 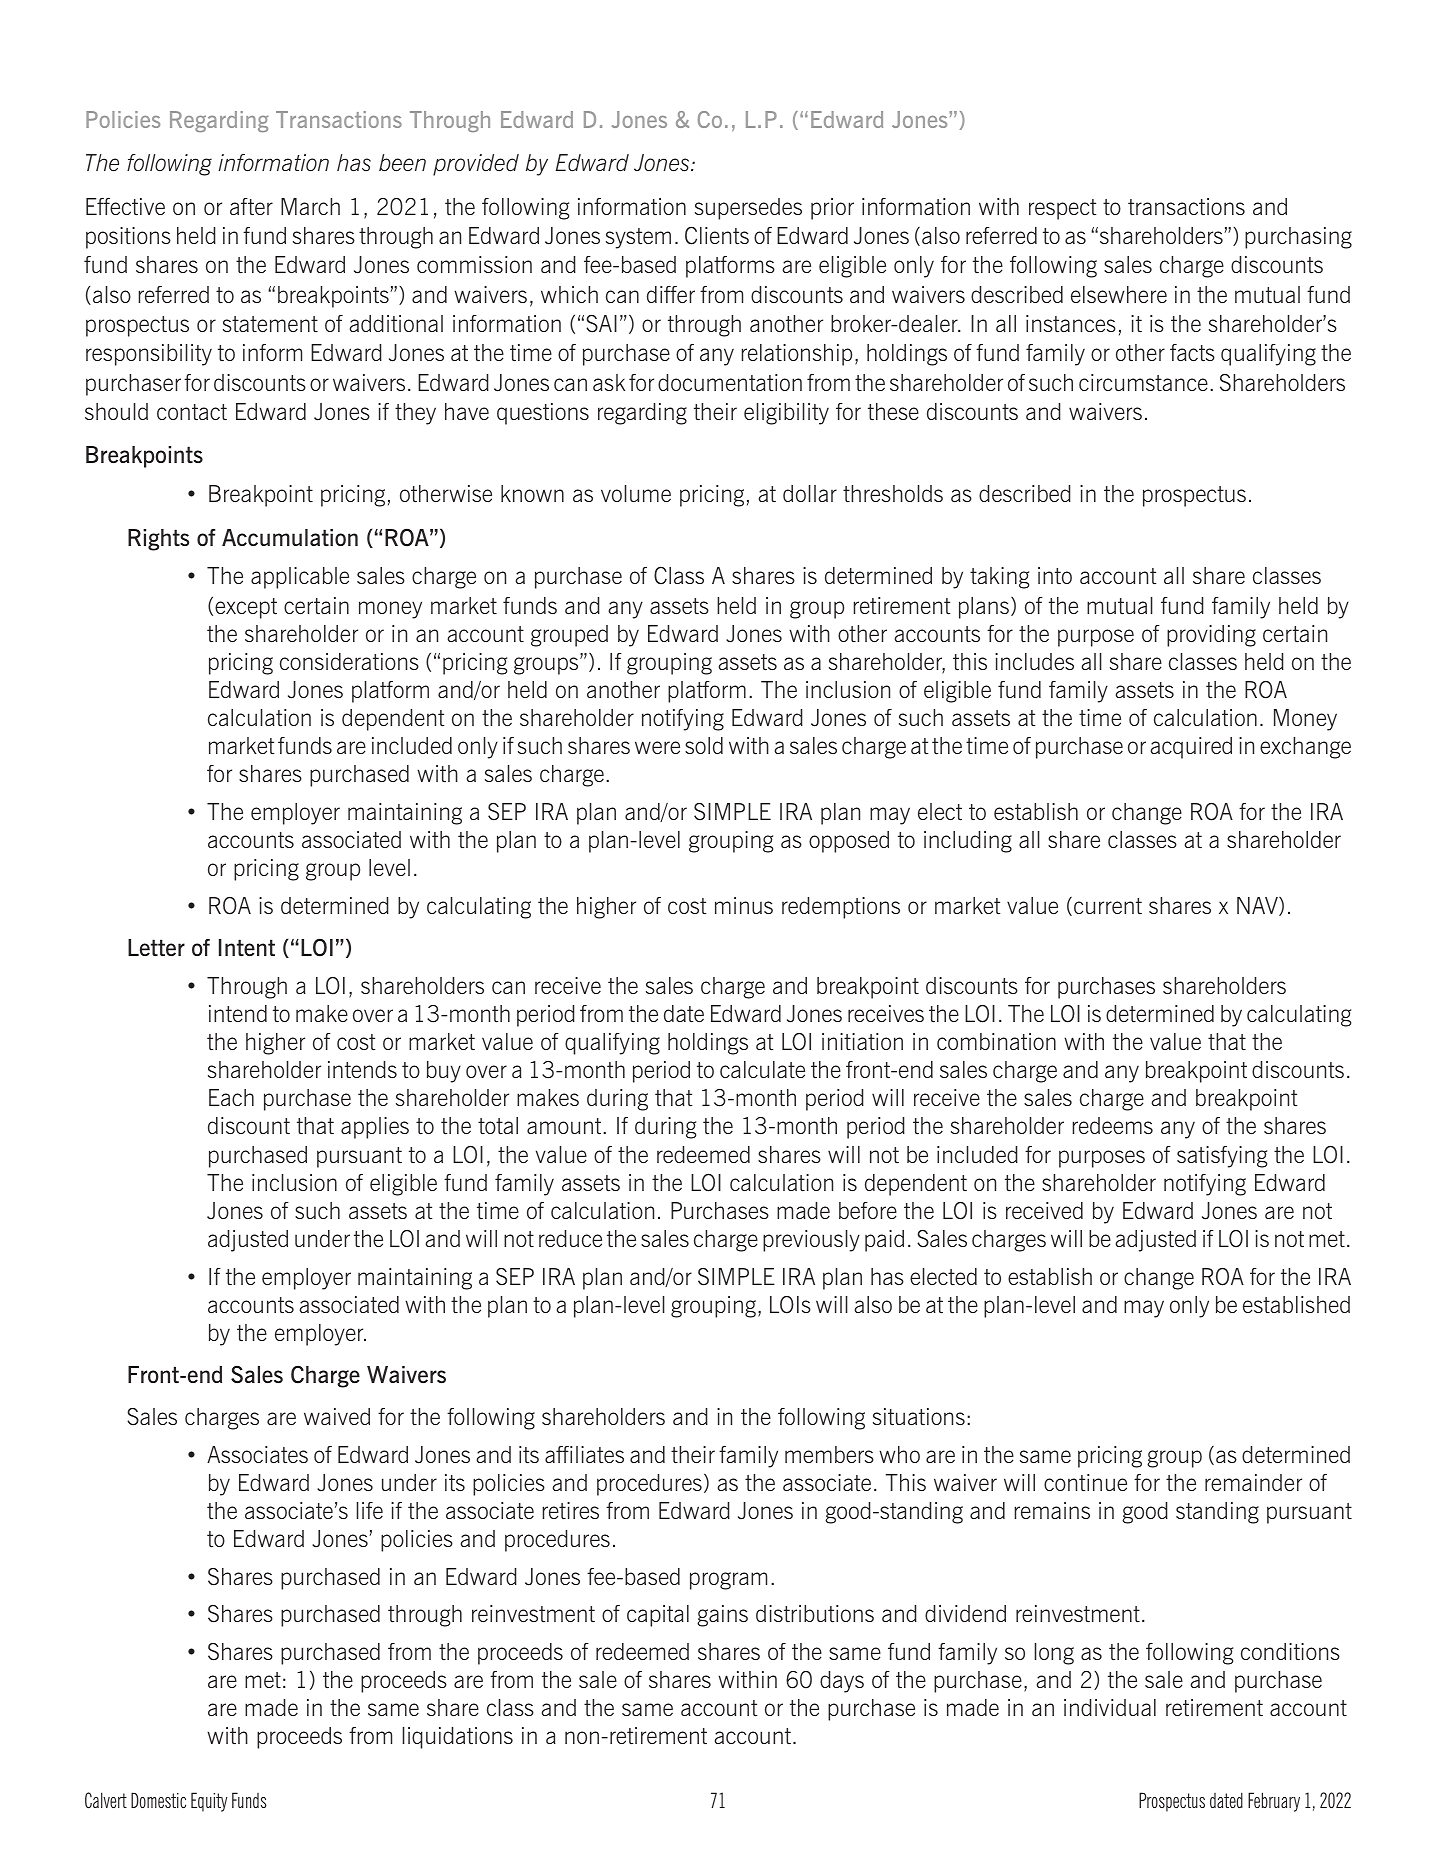 What do you see at coordinates (251, 206) in the screenshot?
I see `after` at bounding box center [251, 206].
